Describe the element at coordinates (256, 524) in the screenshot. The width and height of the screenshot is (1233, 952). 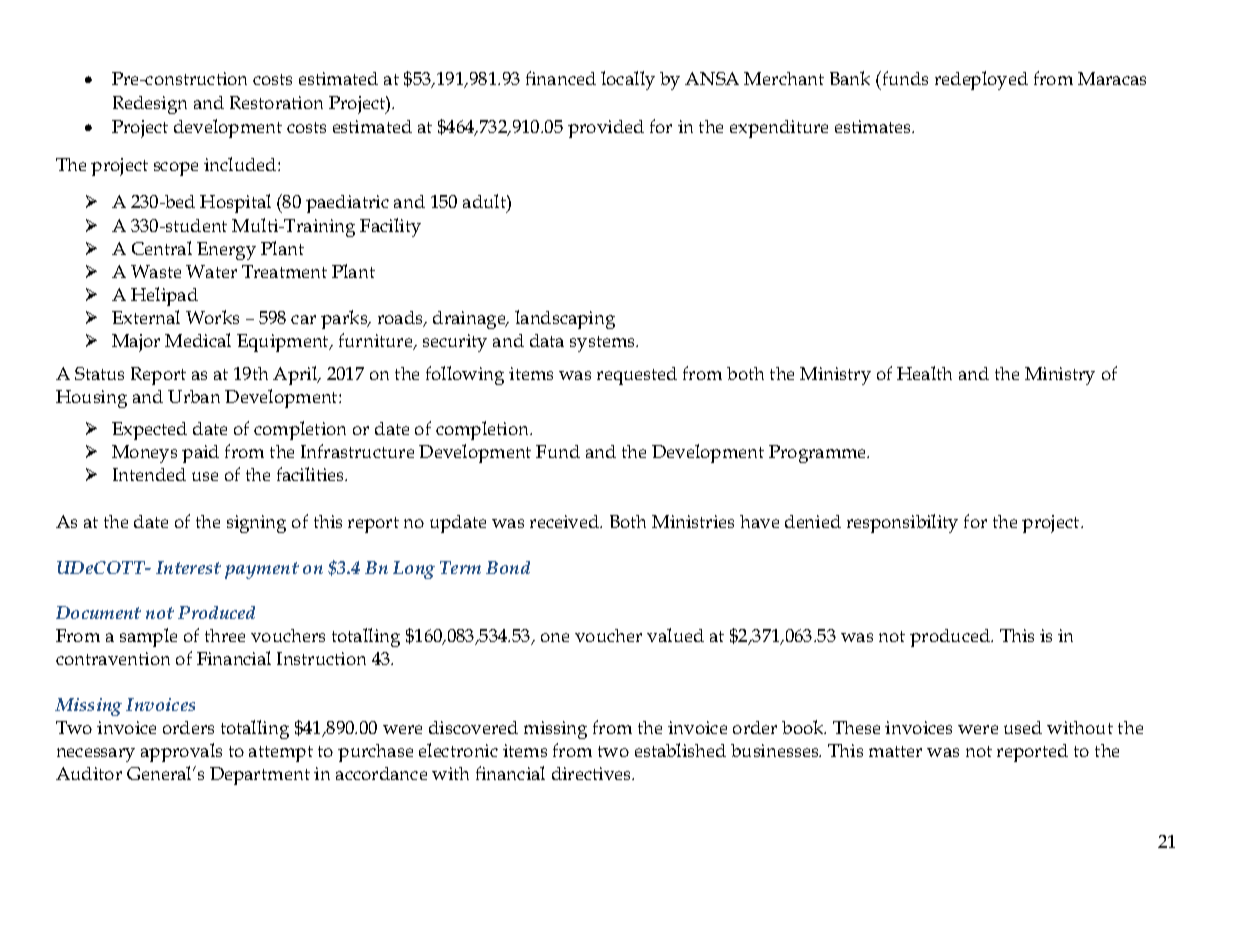
I see `signing` at that location.
